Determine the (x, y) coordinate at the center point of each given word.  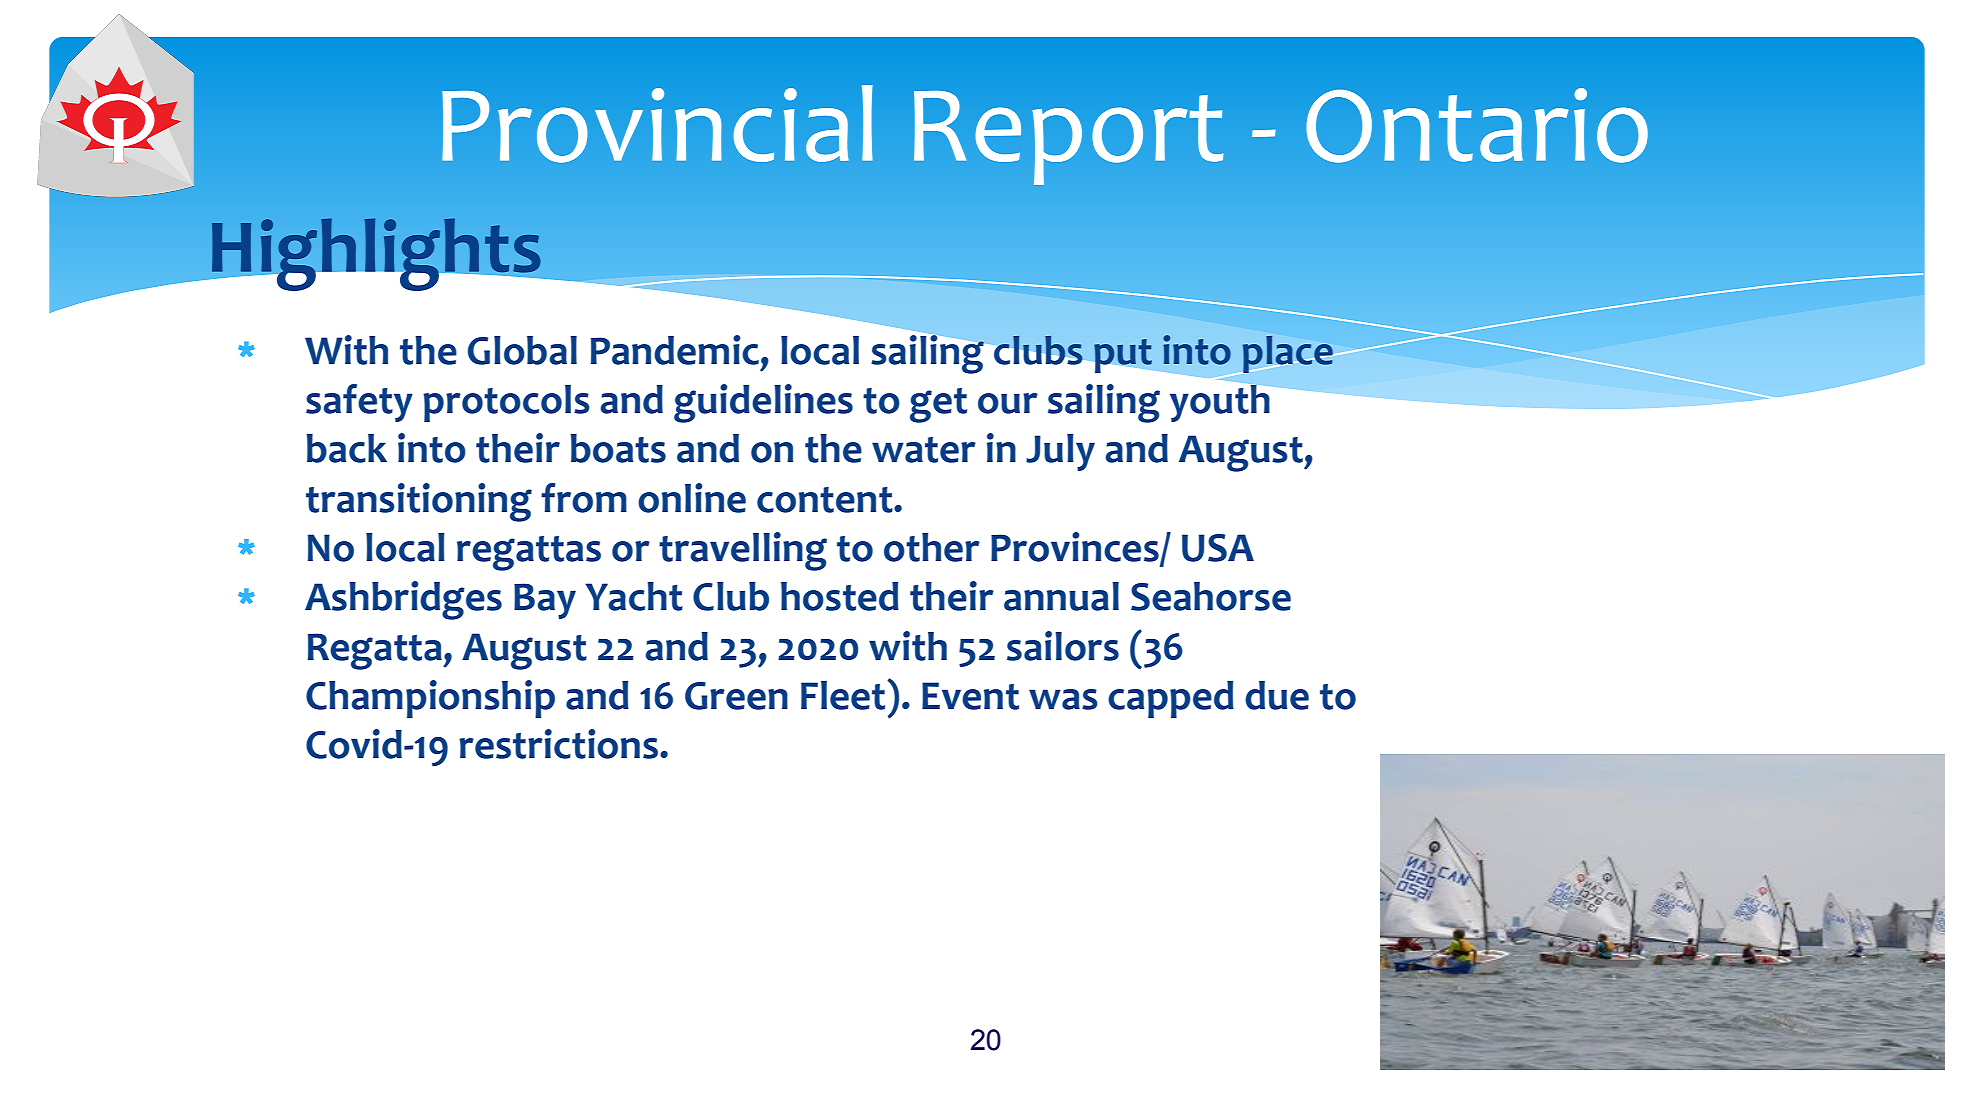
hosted (840, 596)
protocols (506, 403)
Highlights (376, 254)
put (1123, 356)
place (1287, 355)
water (924, 450)
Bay (545, 601)
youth (1220, 403)
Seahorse (1211, 596)
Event (970, 696)
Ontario (1477, 125)
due (1277, 695)
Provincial (657, 124)
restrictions (558, 744)
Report (1068, 138)
